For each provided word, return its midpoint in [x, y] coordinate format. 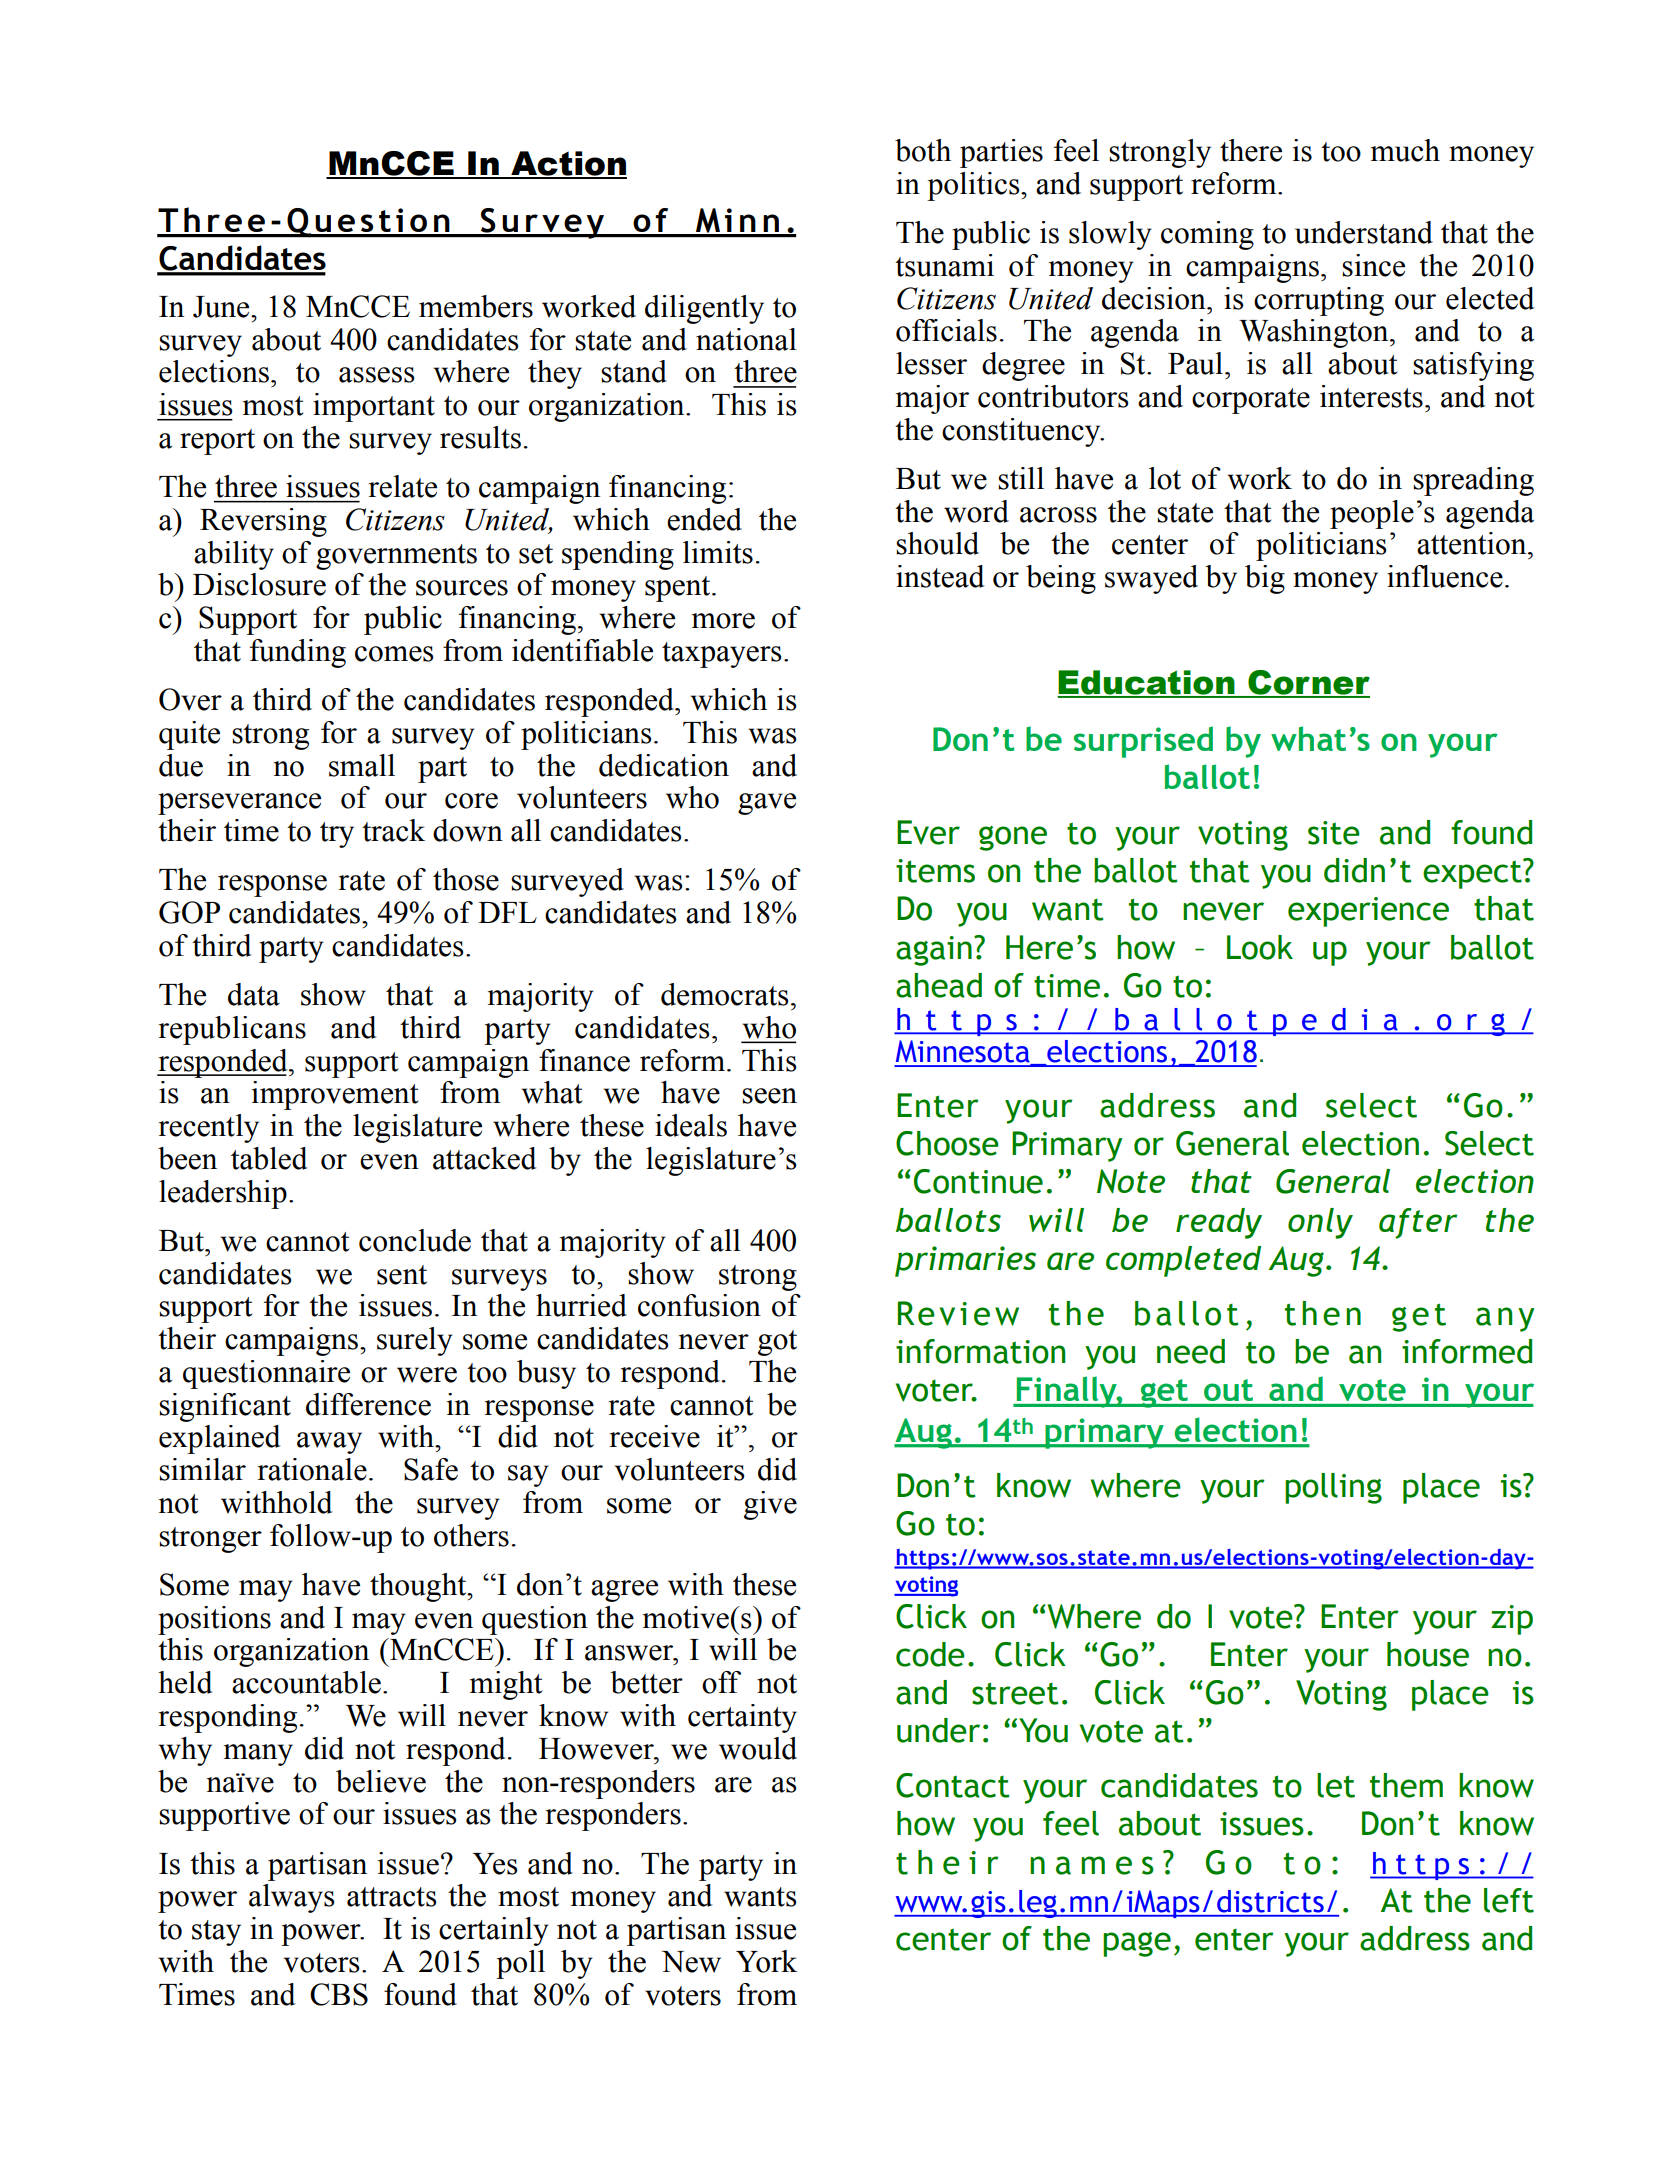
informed [1467, 1351]
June [222, 307]
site [1334, 833]
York [766, 1961]
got [777, 1343]
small [362, 765]
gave [767, 804]
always [292, 1898]
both [923, 150]
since [1373, 265]
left [1509, 1900]
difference [368, 1404]
